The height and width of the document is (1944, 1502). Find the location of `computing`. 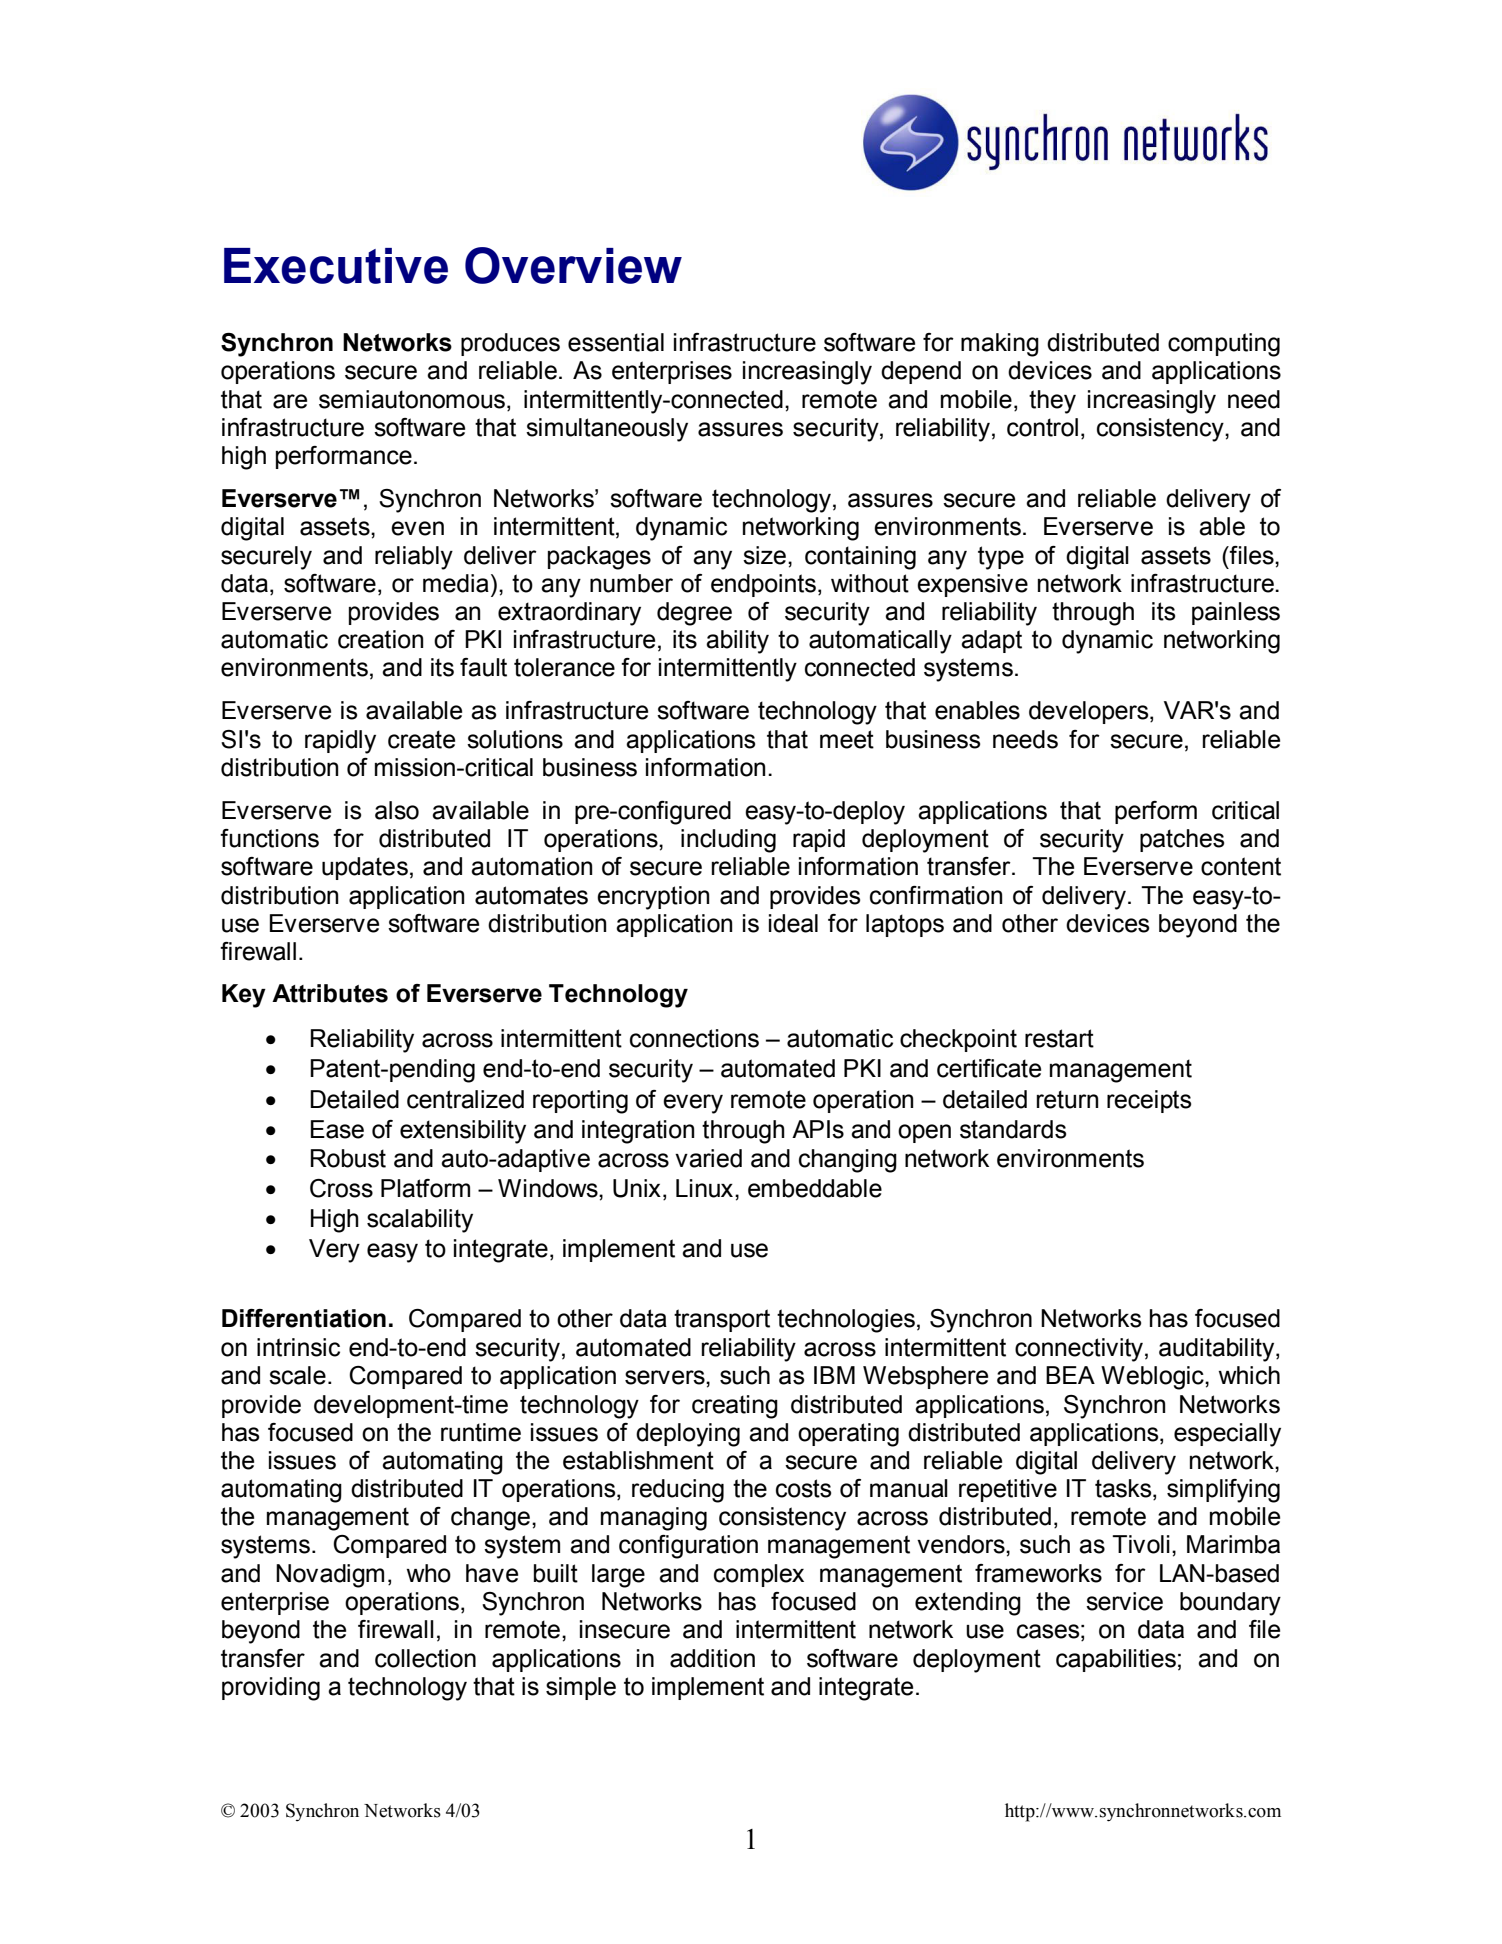

computing is located at coordinates (1224, 345).
